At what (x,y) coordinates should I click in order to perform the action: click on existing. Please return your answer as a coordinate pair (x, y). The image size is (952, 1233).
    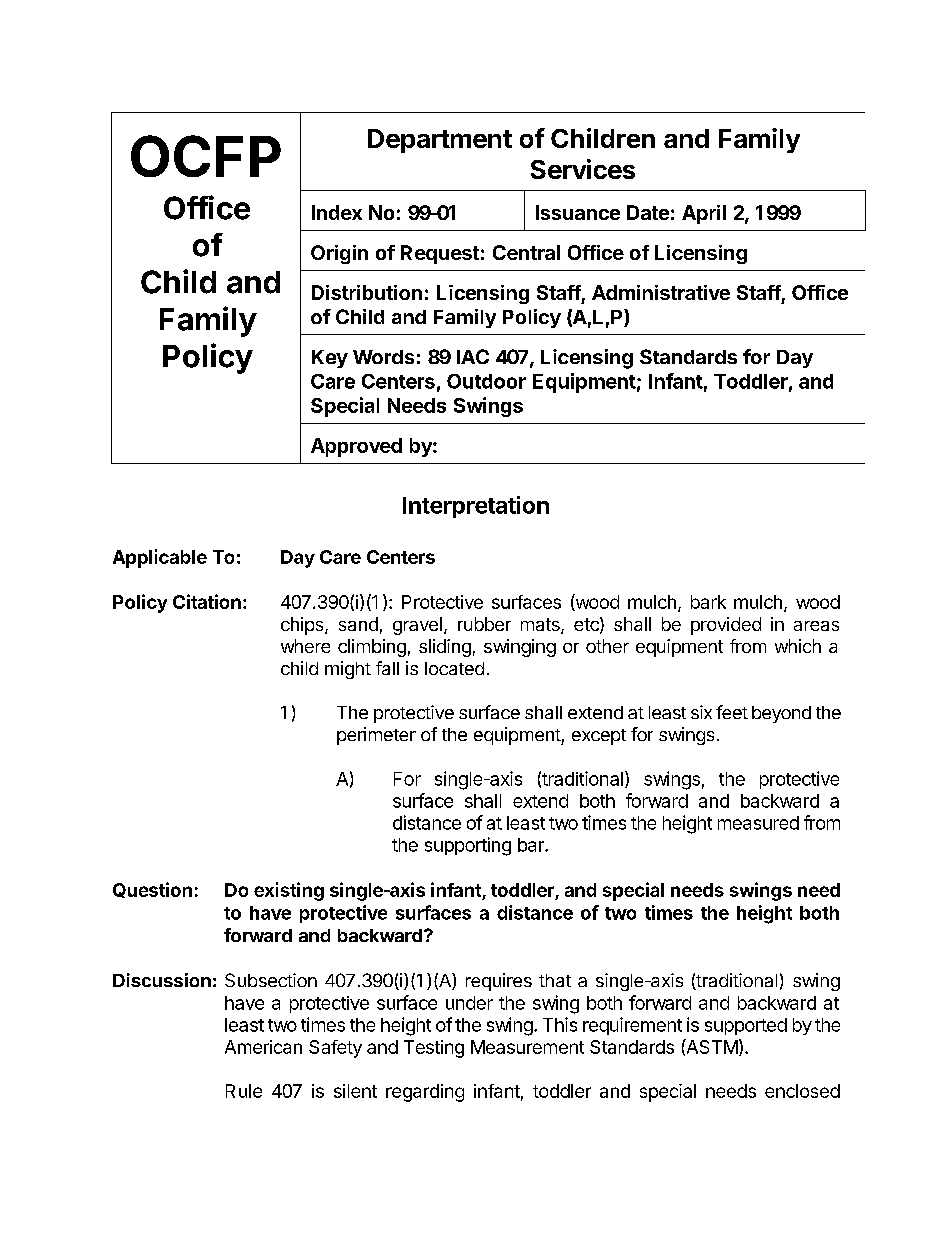
    Looking at the image, I should click on (289, 891).
